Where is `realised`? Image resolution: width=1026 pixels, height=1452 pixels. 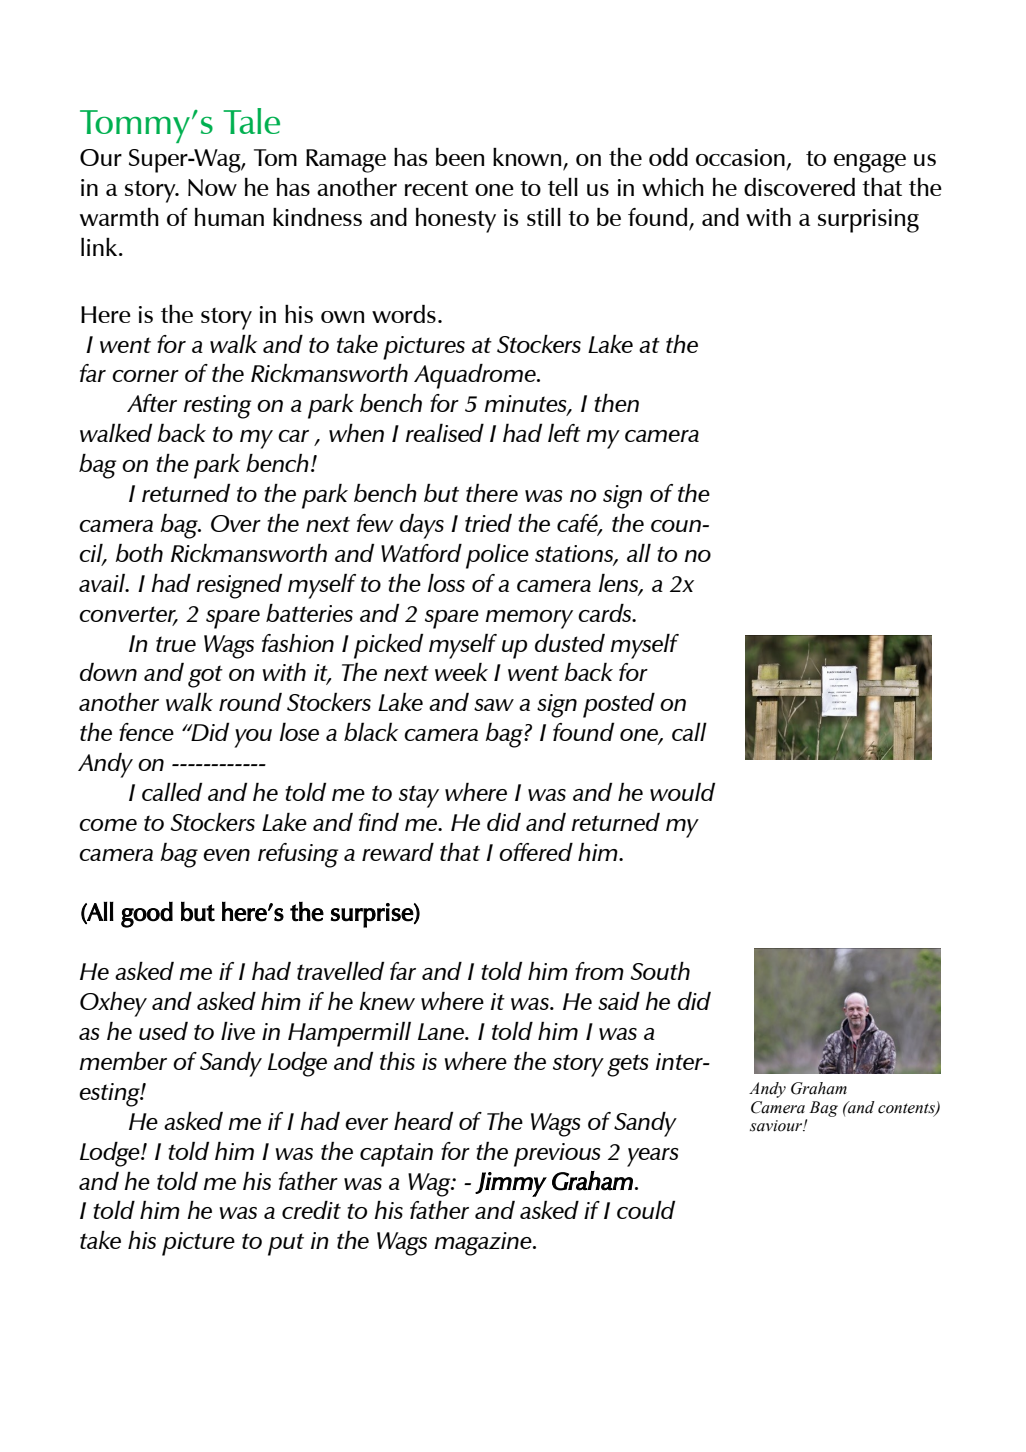 realised is located at coordinates (444, 432).
